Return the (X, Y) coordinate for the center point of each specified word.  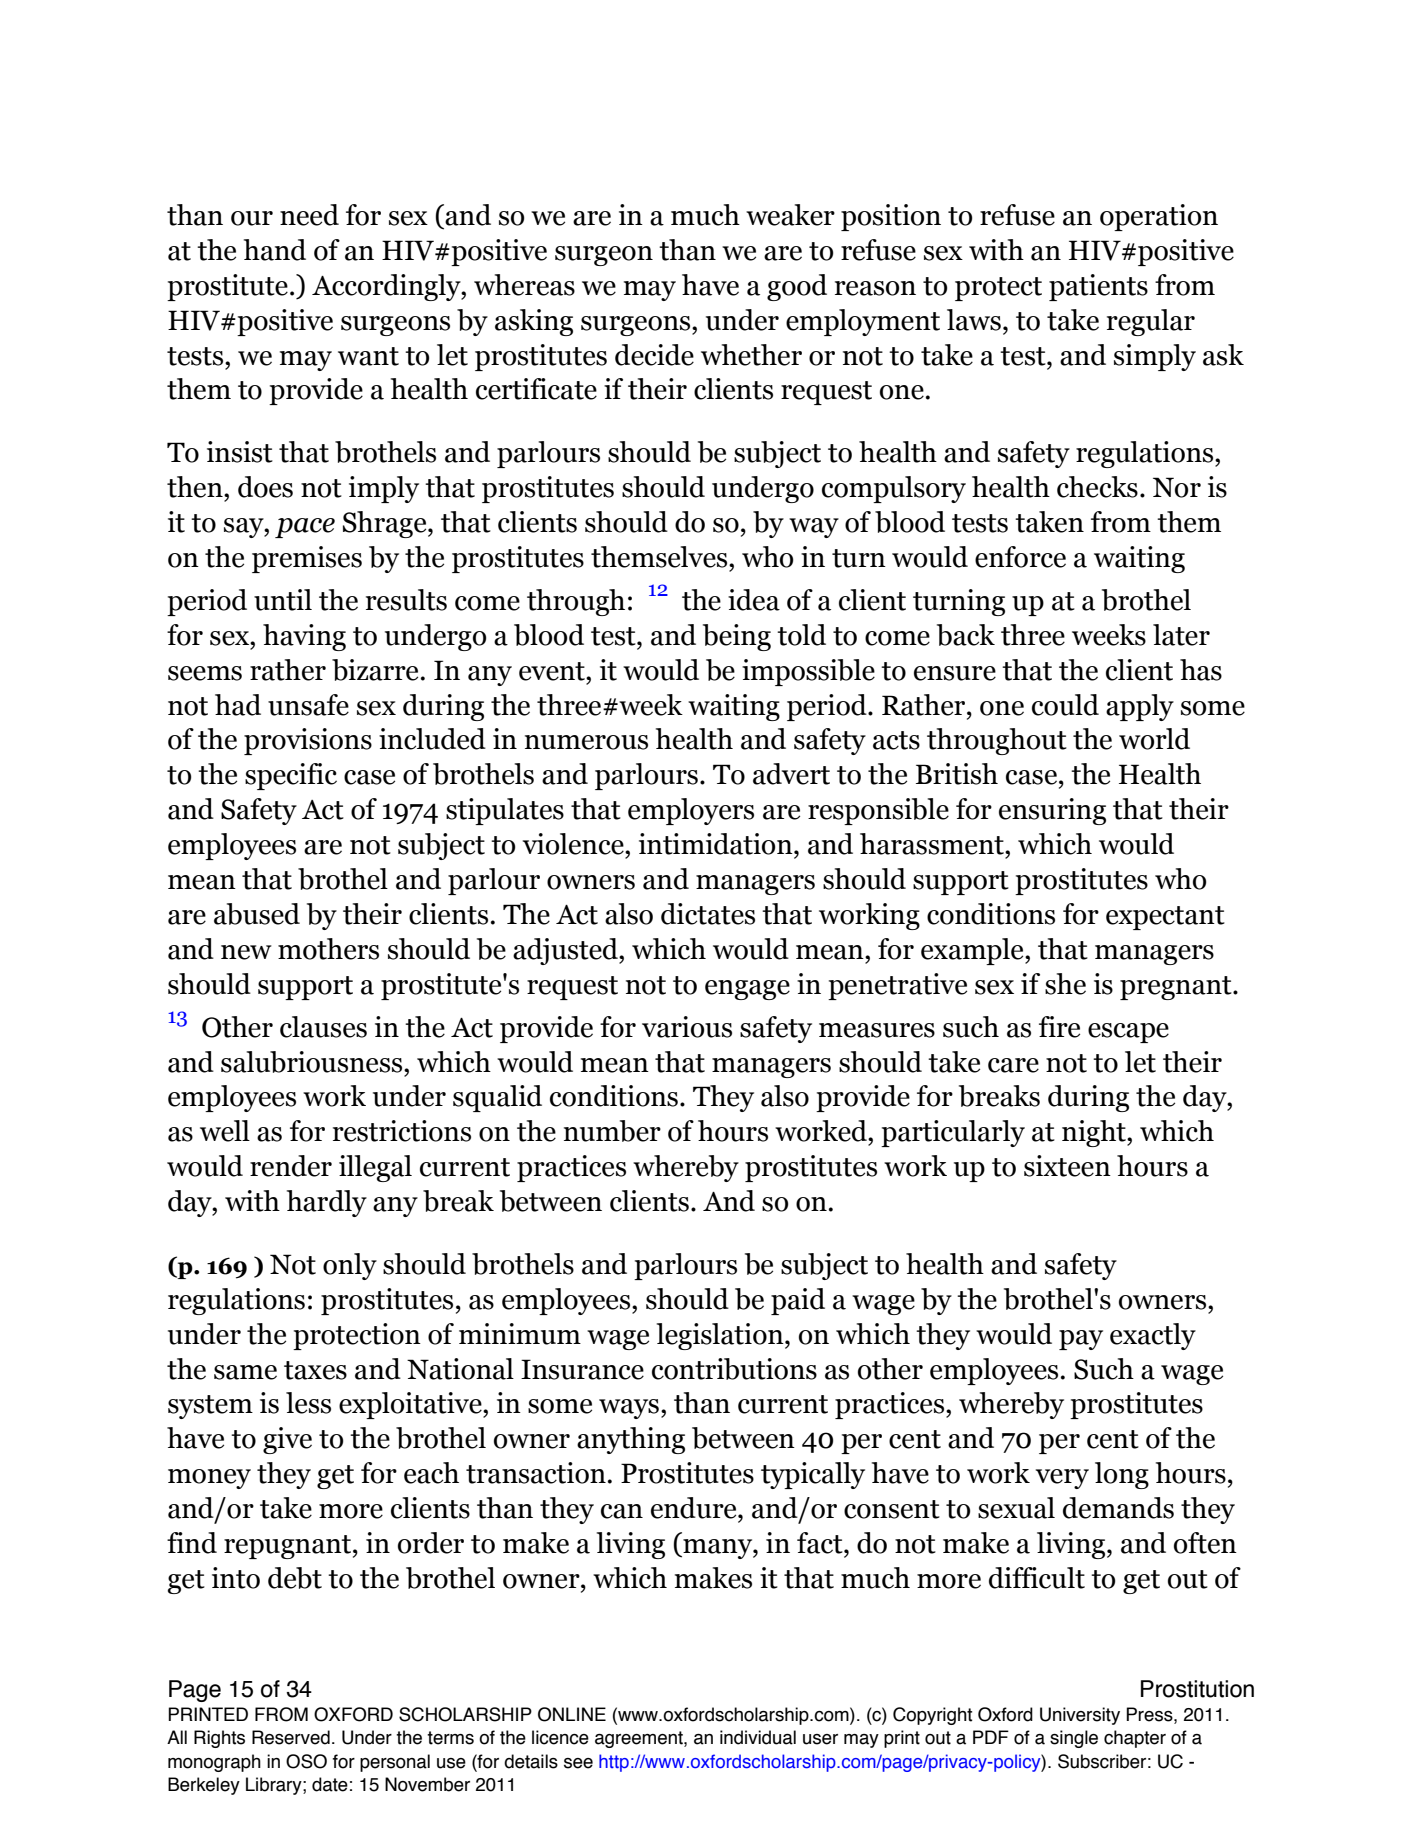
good (797, 287)
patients (1098, 287)
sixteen (1067, 1166)
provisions (308, 741)
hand (275, 250)
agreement (640, 1739)
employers (691, 811)
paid (798, 1301)
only (350, 1266)
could (1065, 705)
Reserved (291, 1737)
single (1074, 1739)
